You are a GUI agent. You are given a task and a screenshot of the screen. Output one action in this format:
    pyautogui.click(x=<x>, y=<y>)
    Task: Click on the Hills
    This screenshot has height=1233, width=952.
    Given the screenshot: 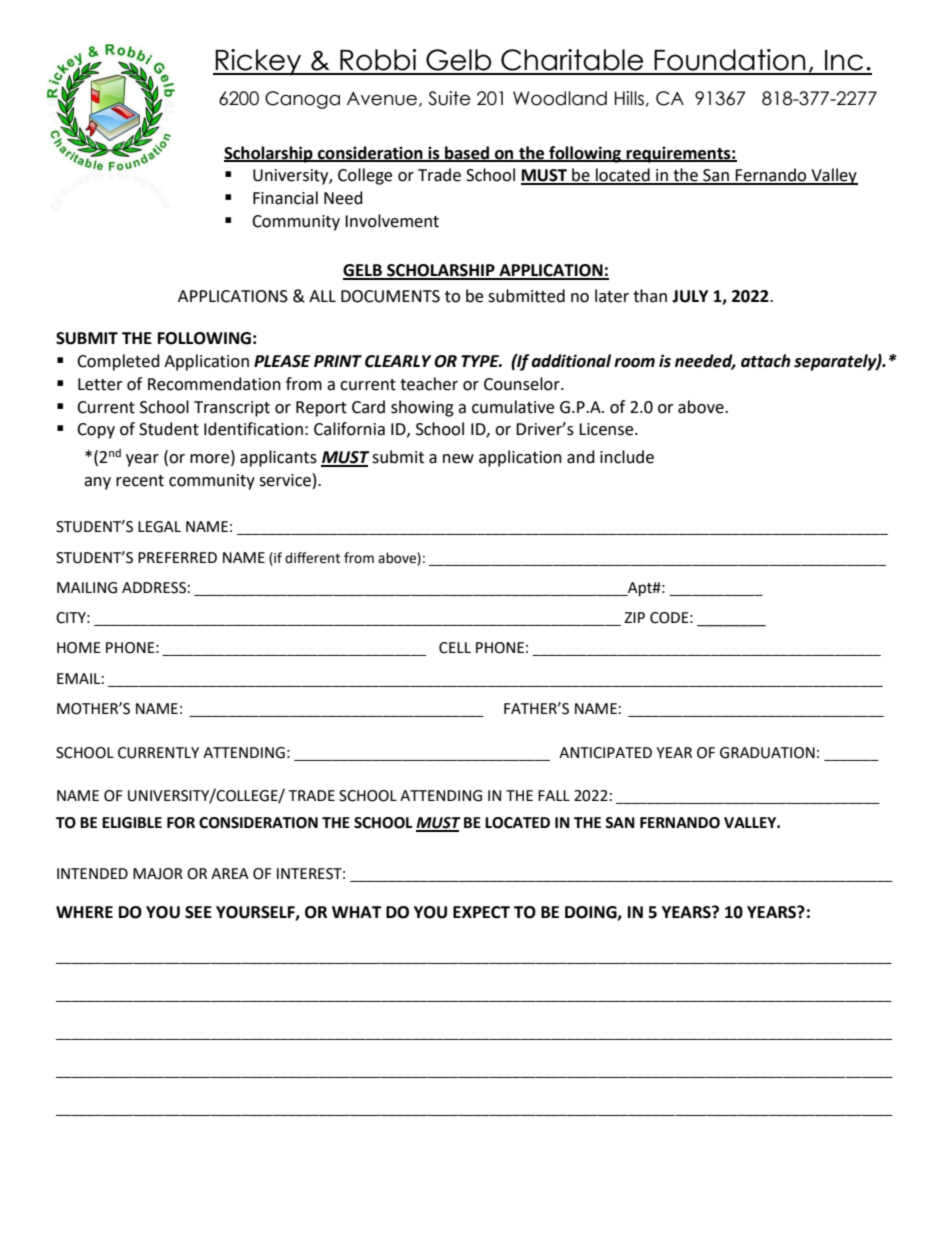 What is the action you would take?
    pyautogui.click(x=629, y=98)
